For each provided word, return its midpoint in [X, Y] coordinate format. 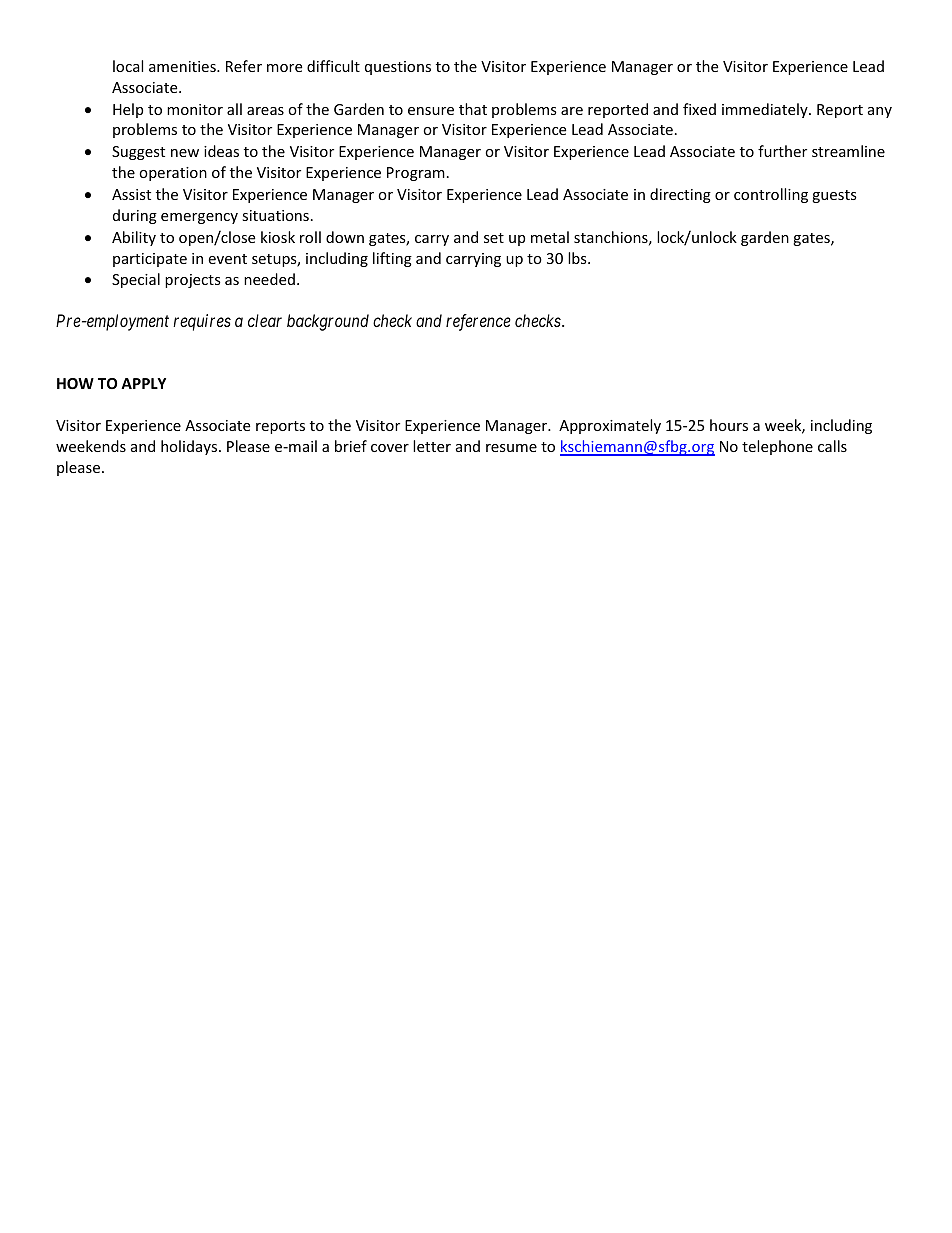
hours [729, 425]
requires [202, 322]
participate [150, 260]
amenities [183, 66]
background [328, 322]
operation [173, 174]
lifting [392, 259]
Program [416, 174]
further [782, 151]
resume [511, 448]
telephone [777, 447]
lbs [578, 258]
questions [398, 68]
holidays [190, 447]
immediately [766, 110]
